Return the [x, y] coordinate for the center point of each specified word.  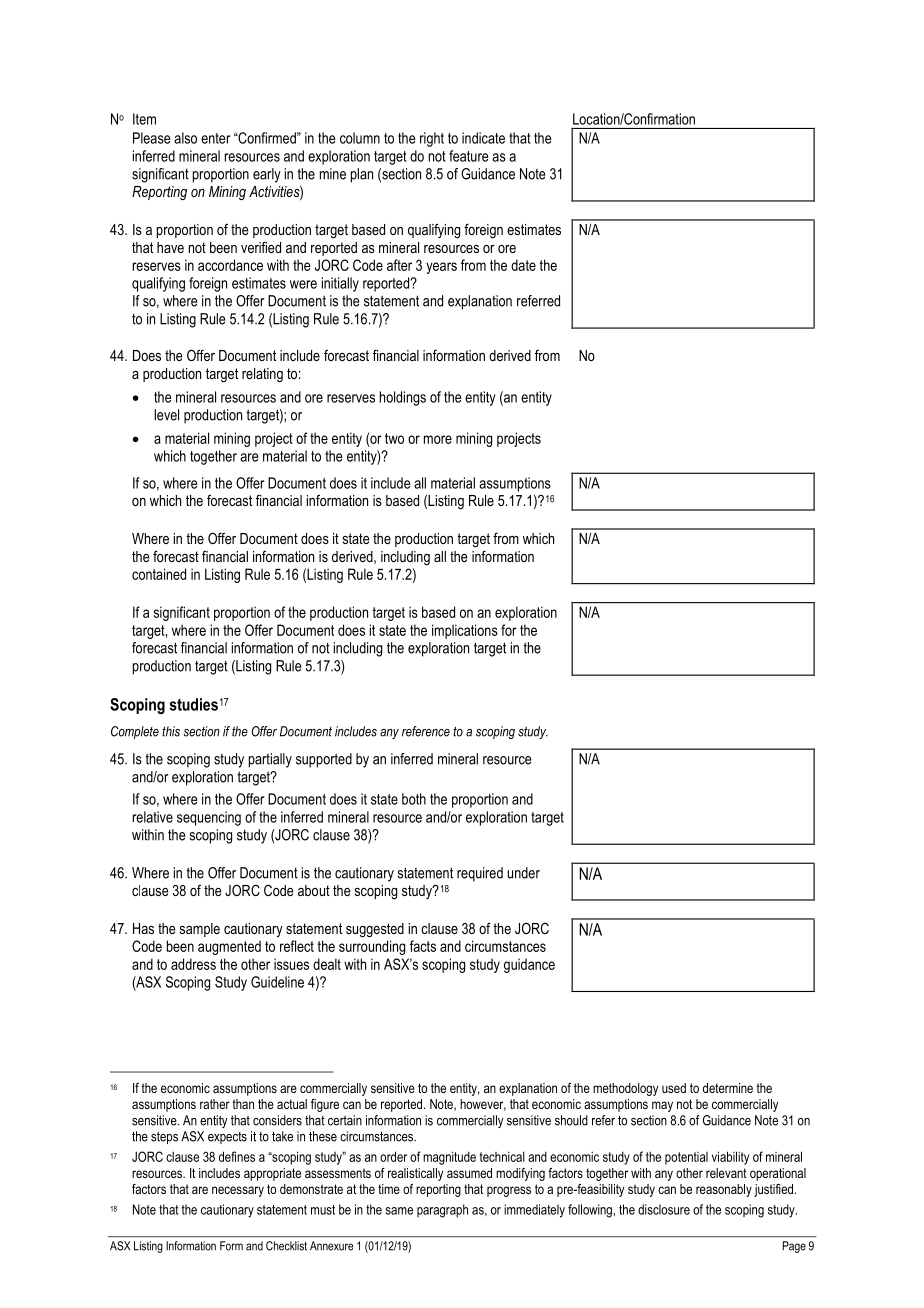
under [523, 873]
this [171, 731]
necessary [238, 1191]
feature [469, 156]
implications [465, 631]
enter [215, 138]
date [523, 265]
